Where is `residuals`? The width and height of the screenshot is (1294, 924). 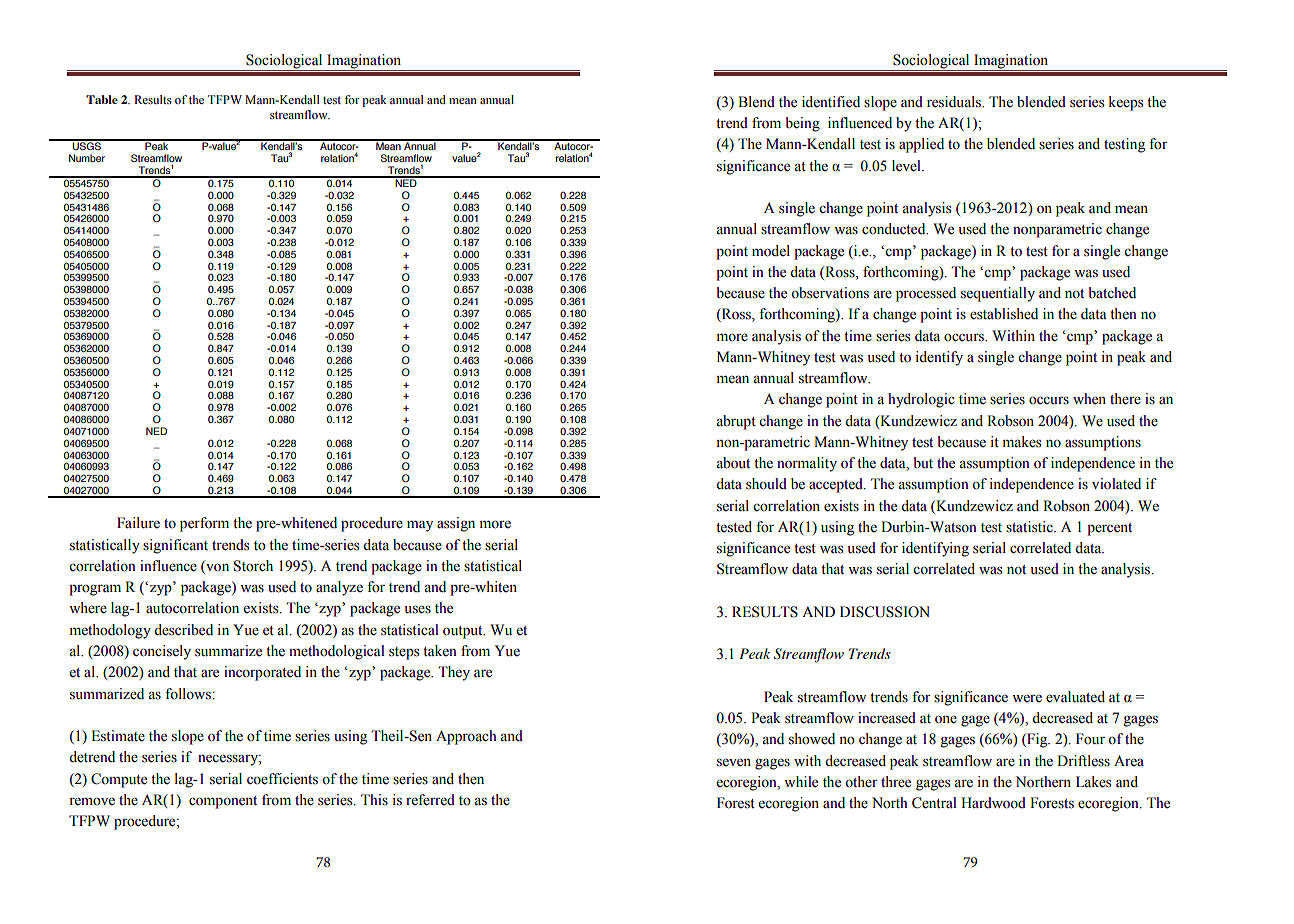 residuals is located at coordinates (955, 102).
